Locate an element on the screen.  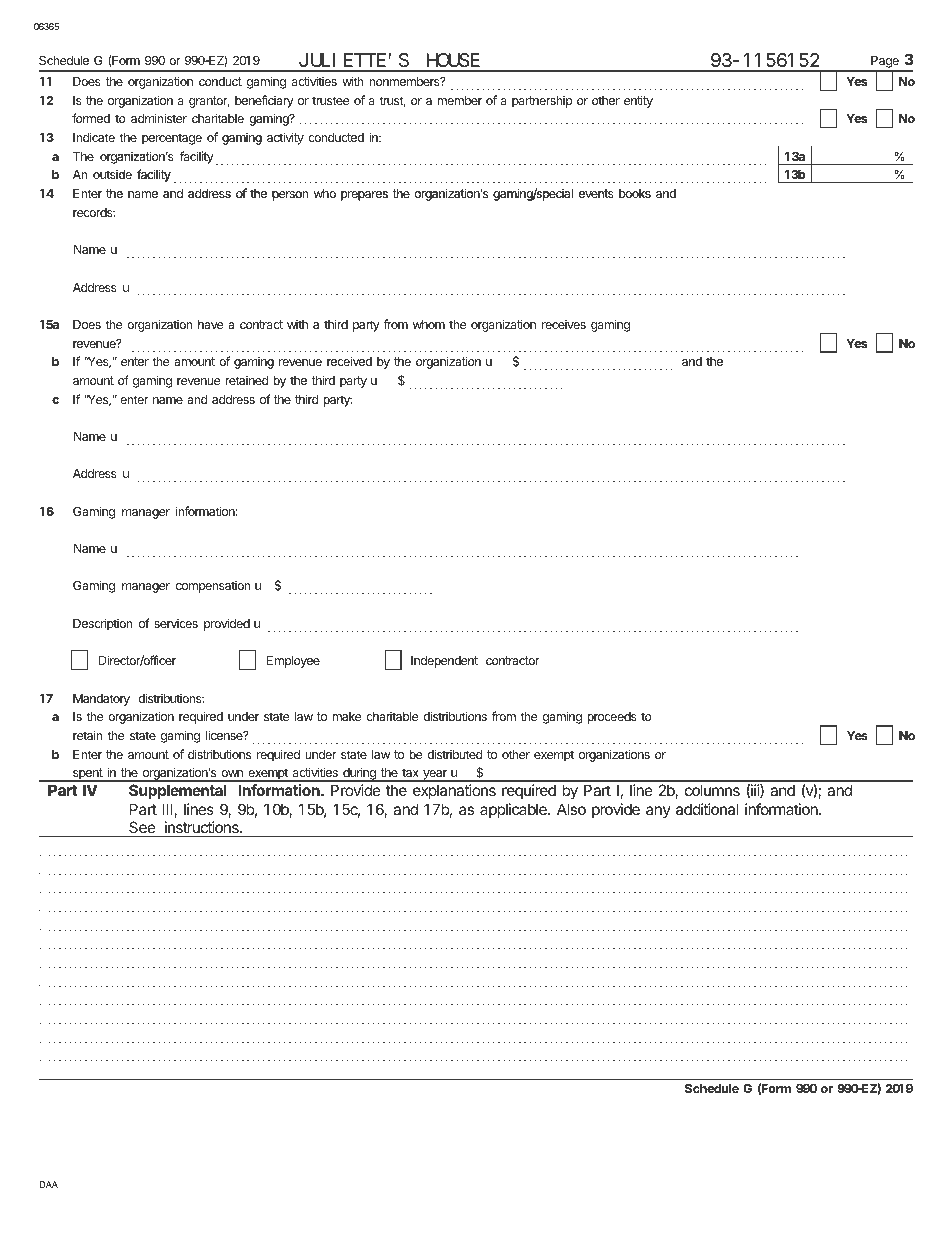
distributed is located at coordinates (454, 754).
